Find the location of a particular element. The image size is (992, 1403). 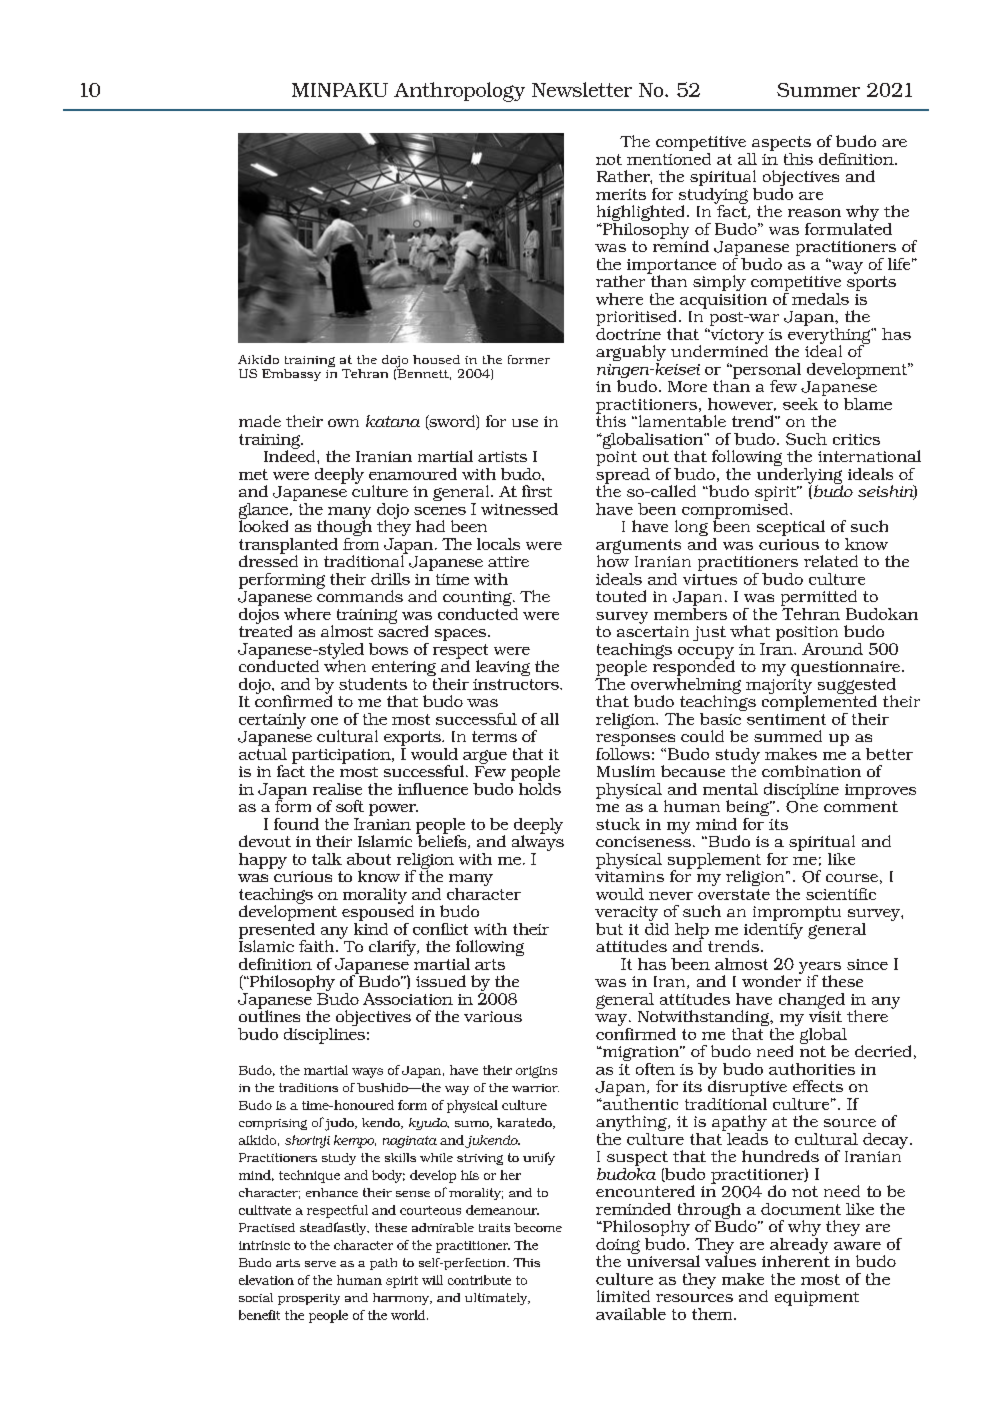

veracity is located at coordinates (626, 915).
